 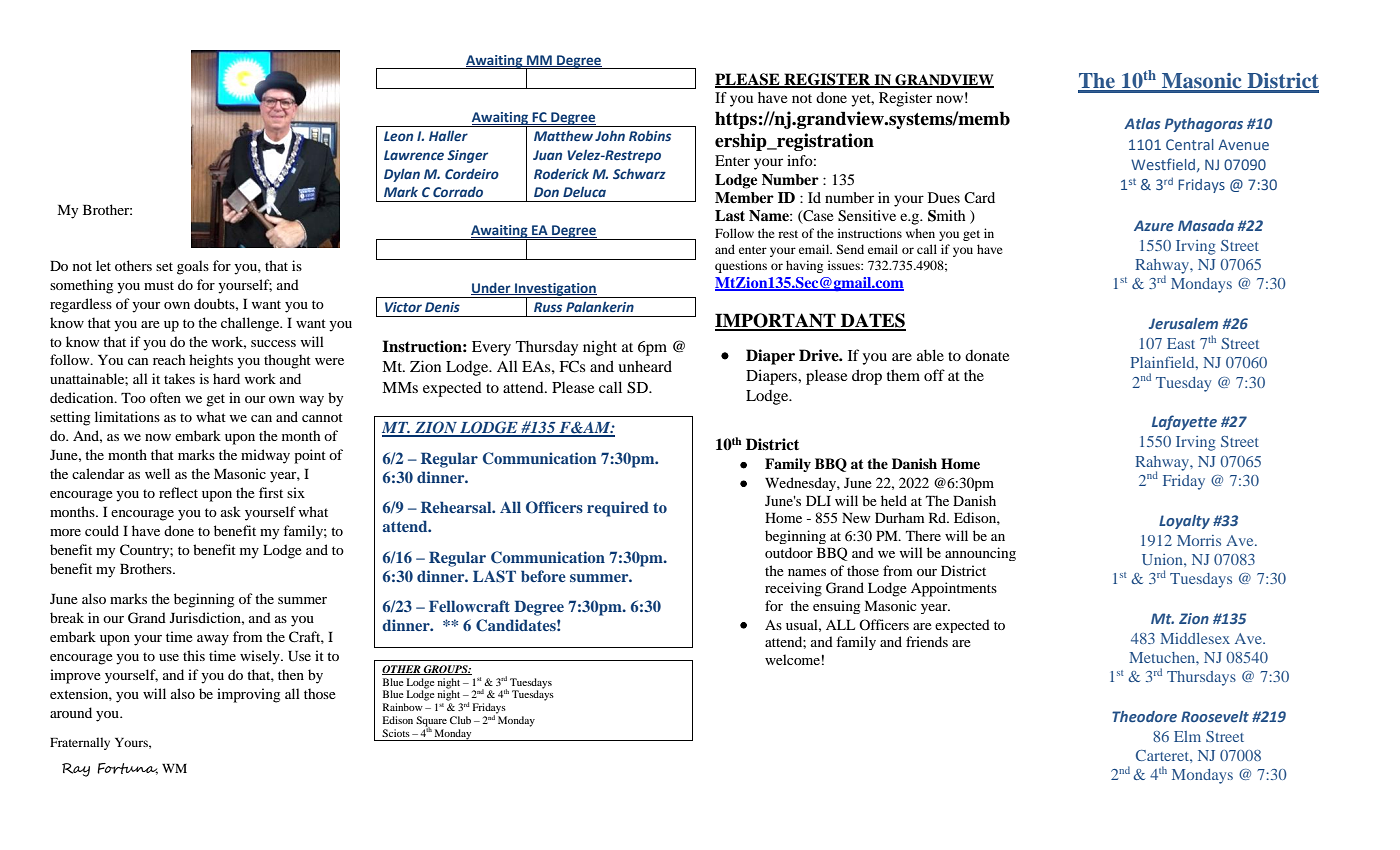 What do you see at coordinates (265, 456) in the page?
I see `midway` at bounding box center [265, 456].
